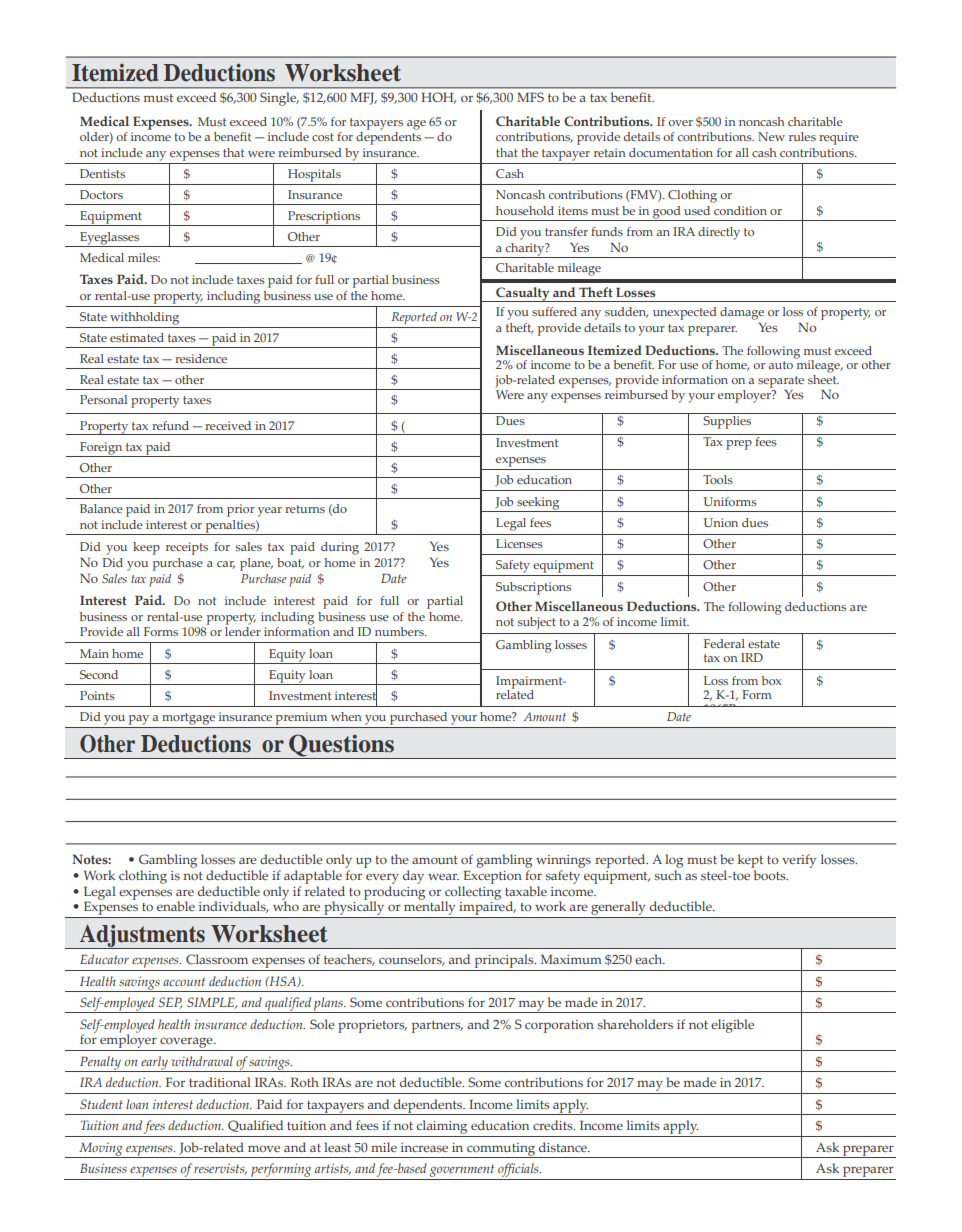  I want to click on kept, so click(750, 861).
